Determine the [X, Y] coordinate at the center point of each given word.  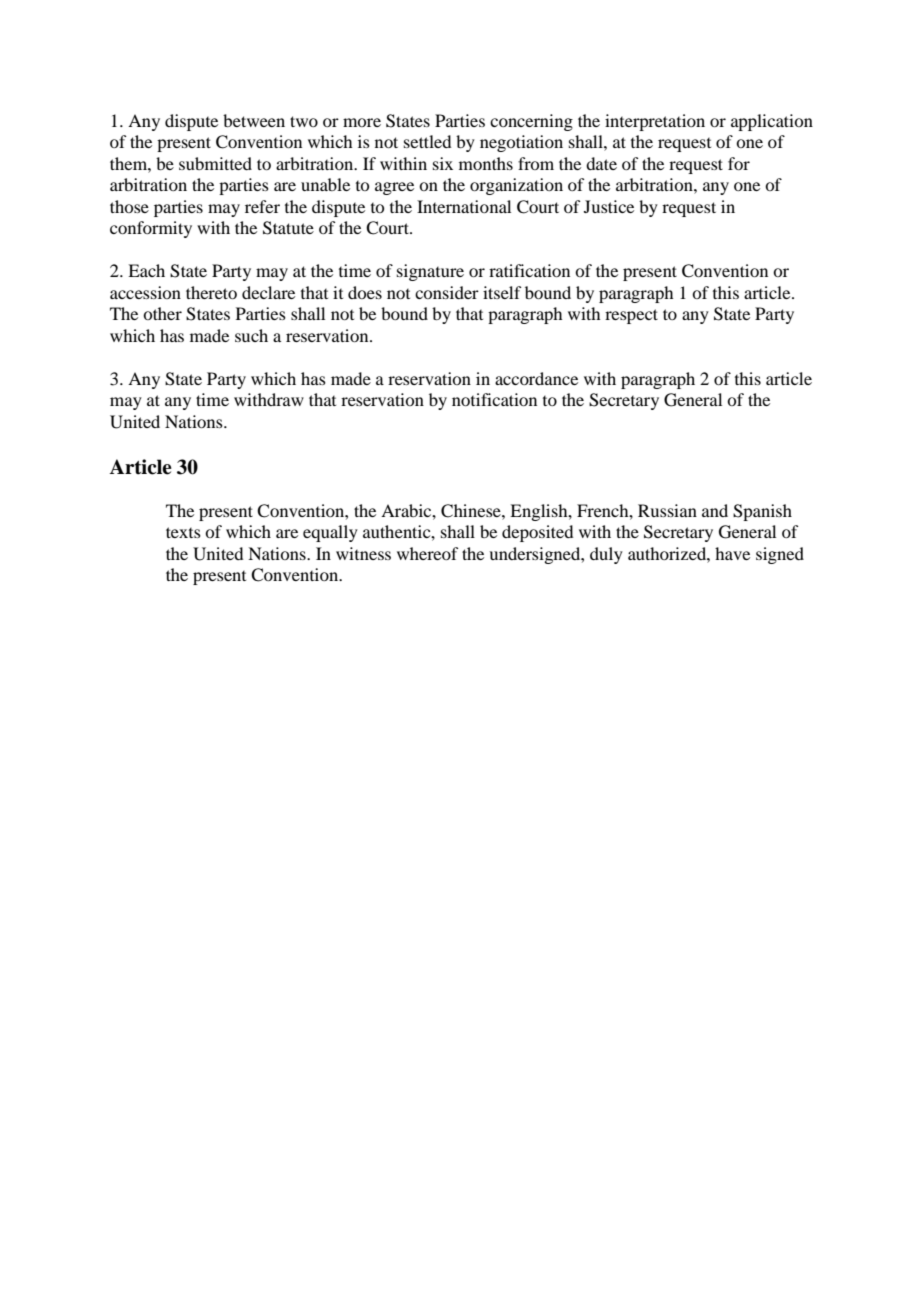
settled [427, 141]
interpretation [655, 122]
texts [183, 532]
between [254, 120]
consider [447, 292]
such [251, 335]
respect [631, 316]
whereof [427, 553]
